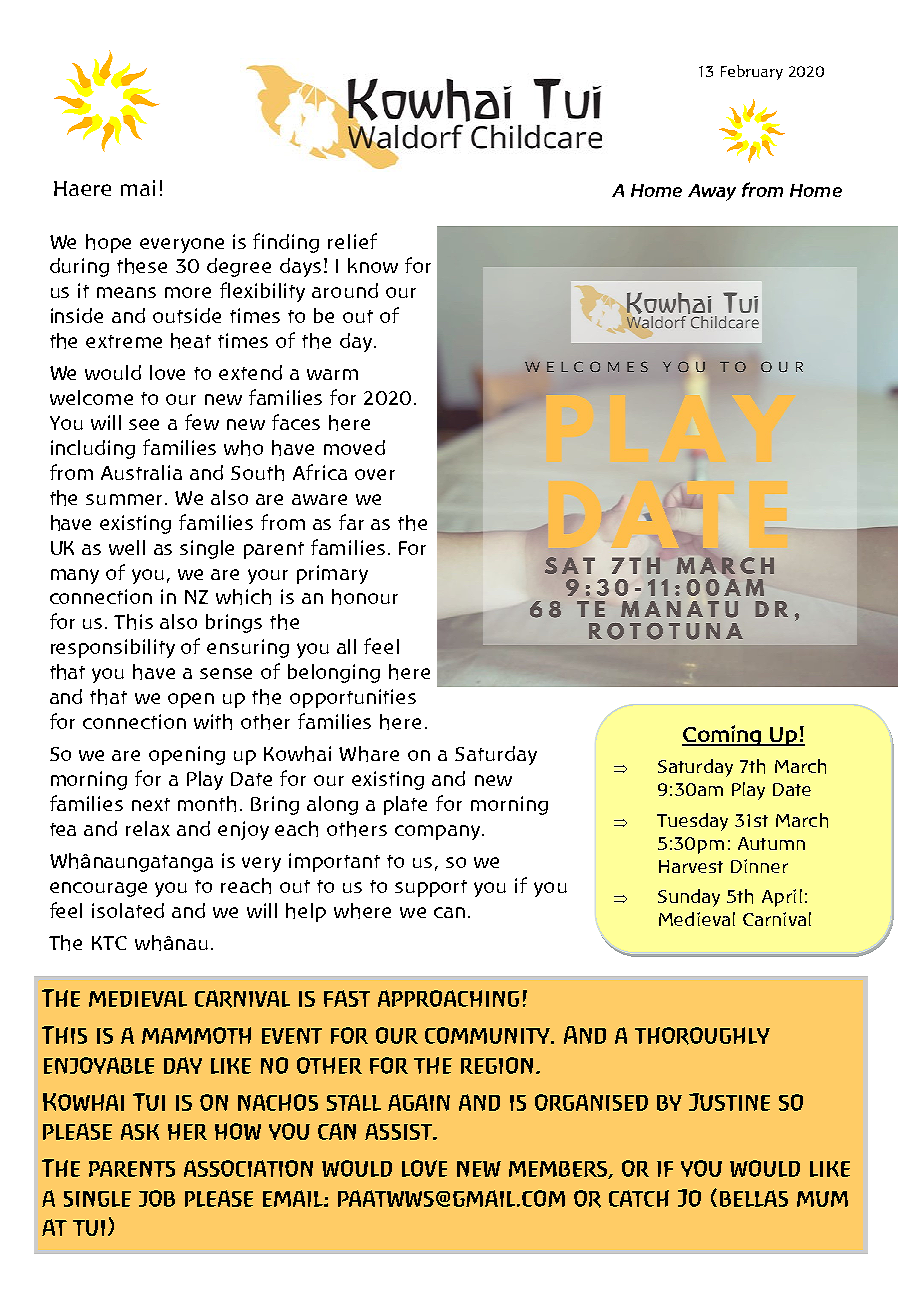 The height and width of the document is (1308, 924). What do you see at coordinates (373, 265) in the document?
I see `know` at bounding box center [373, 265].
